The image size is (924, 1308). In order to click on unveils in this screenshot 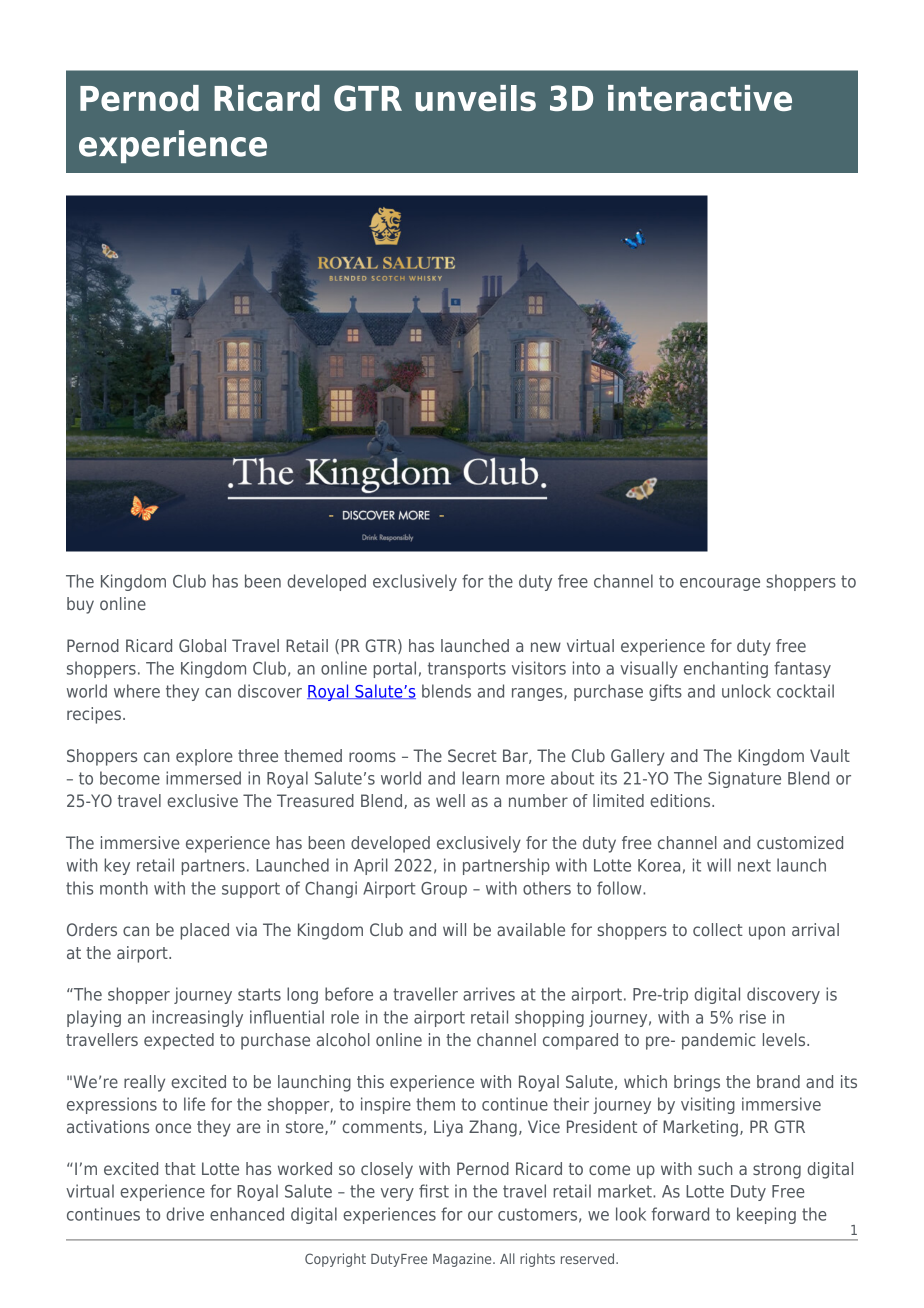, I will do `click(475, 98)`.
